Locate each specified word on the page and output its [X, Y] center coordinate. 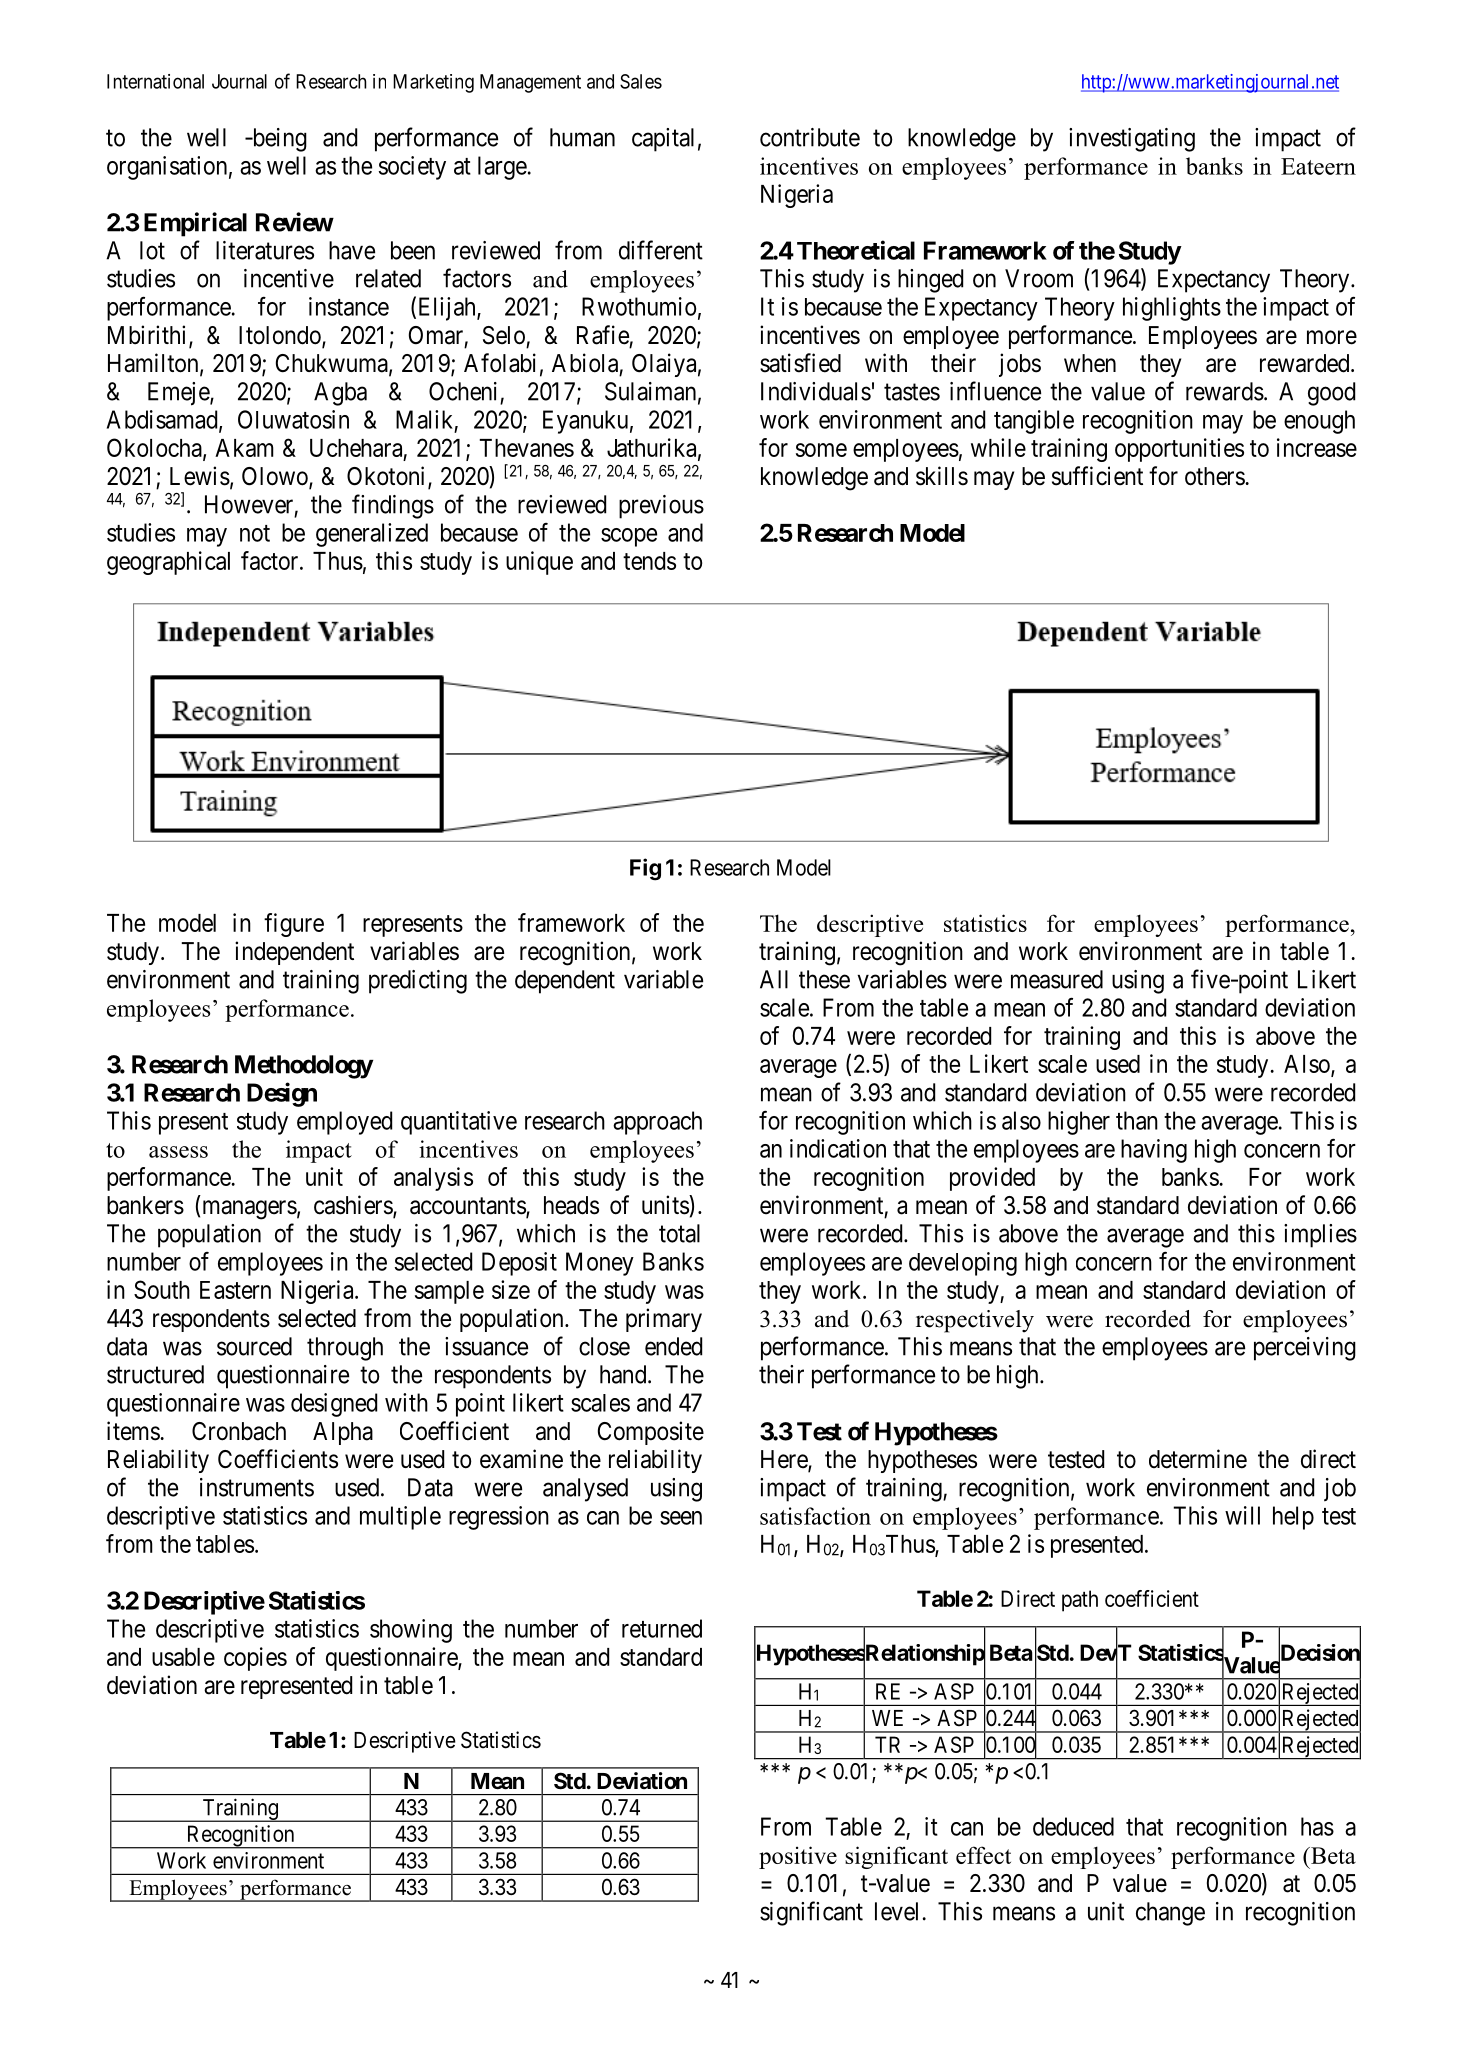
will [1242, 1515]
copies [255, 1659]
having [1154, 1151]
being [278, 140]
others [1215, 476]
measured [1057, 979]
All [774, 979]
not [255, 533]
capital [663, 140]
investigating [1132, 140]
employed [344, 1123]
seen [681, 1518]
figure [294, 925]
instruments [257, 1487]
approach [657, 1123]
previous [661, 507]
